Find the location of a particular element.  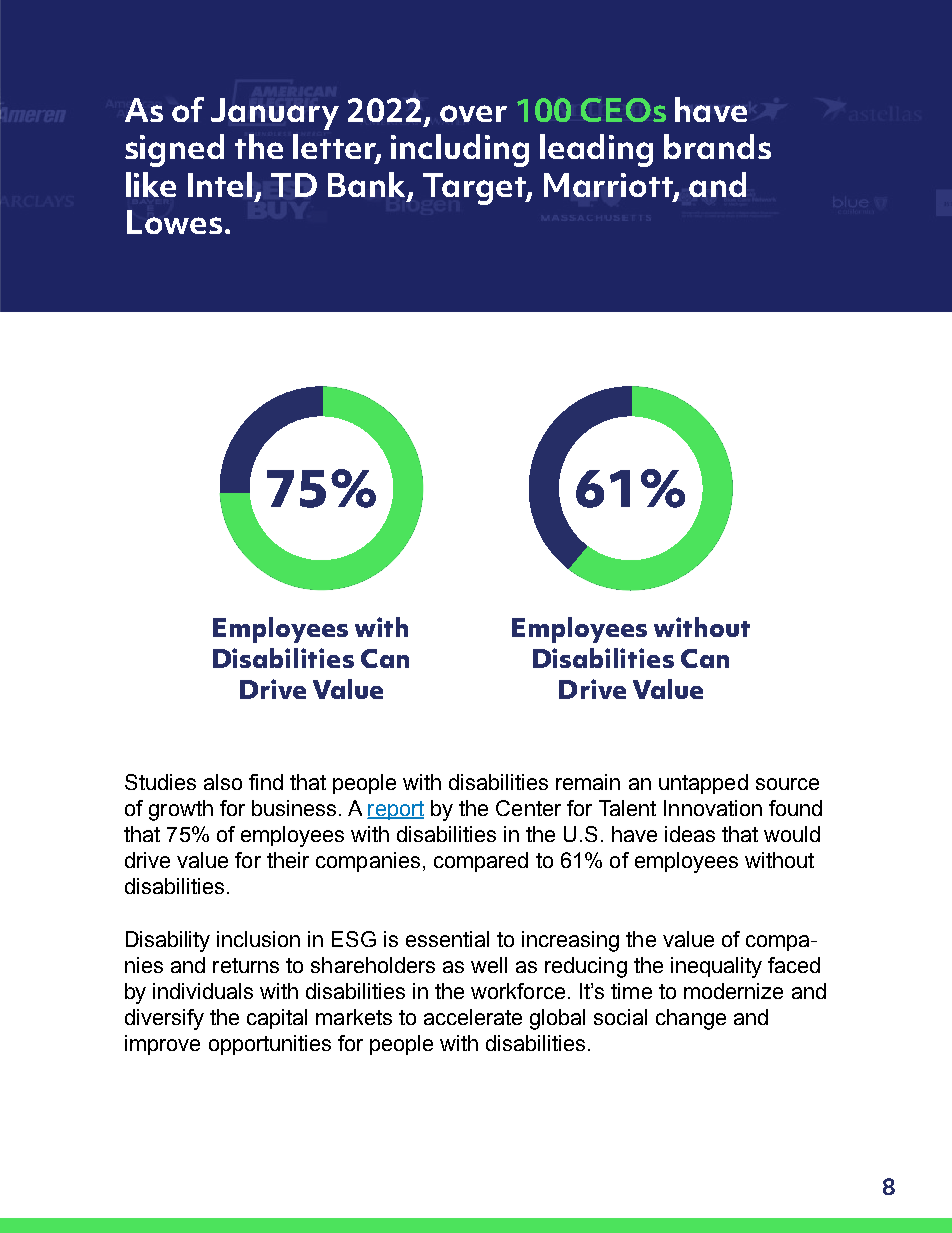

individuals is located at coordinates (203, 991).
